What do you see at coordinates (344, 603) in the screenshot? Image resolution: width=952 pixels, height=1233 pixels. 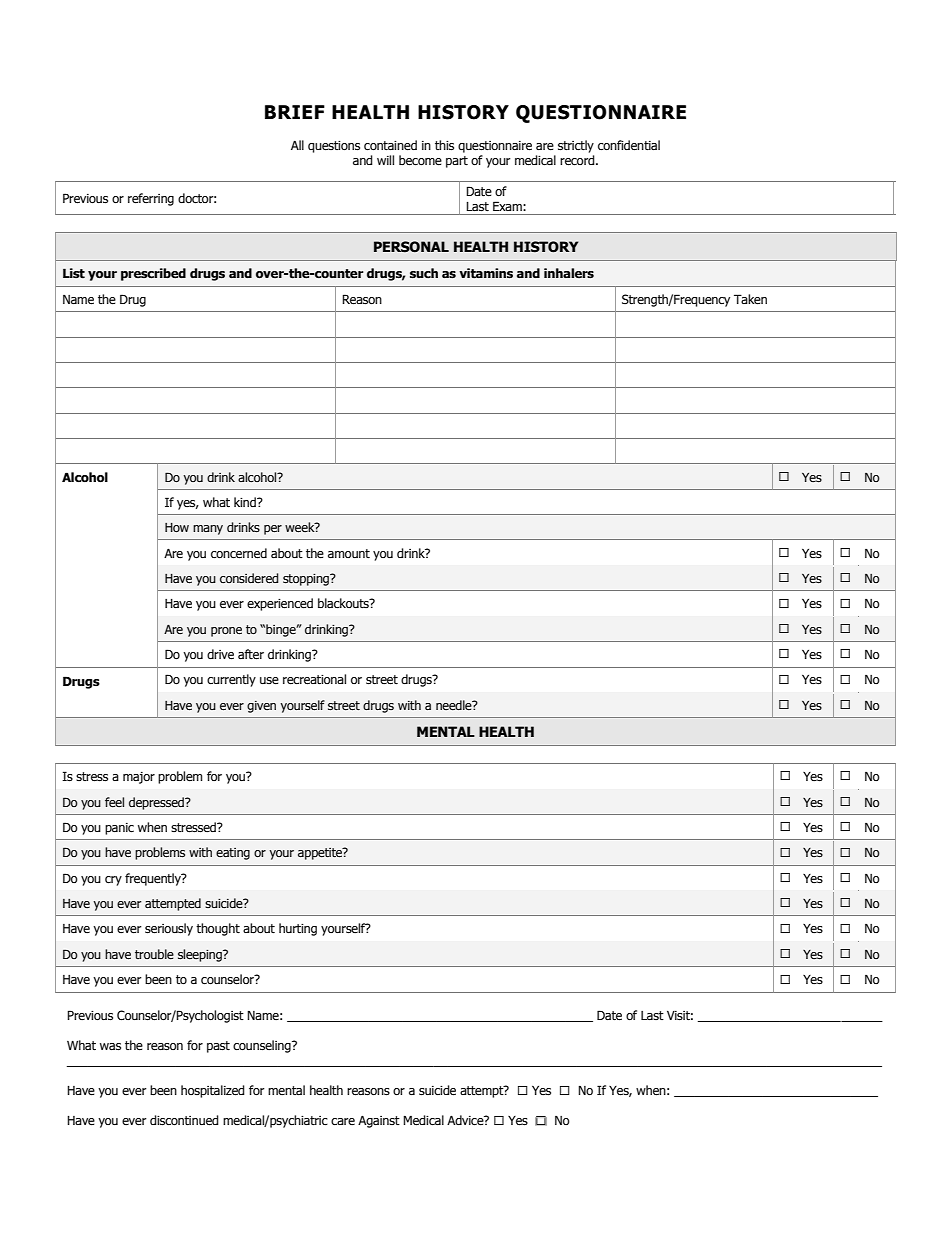 I see `blackouts` at bounding box center [344, 603].
